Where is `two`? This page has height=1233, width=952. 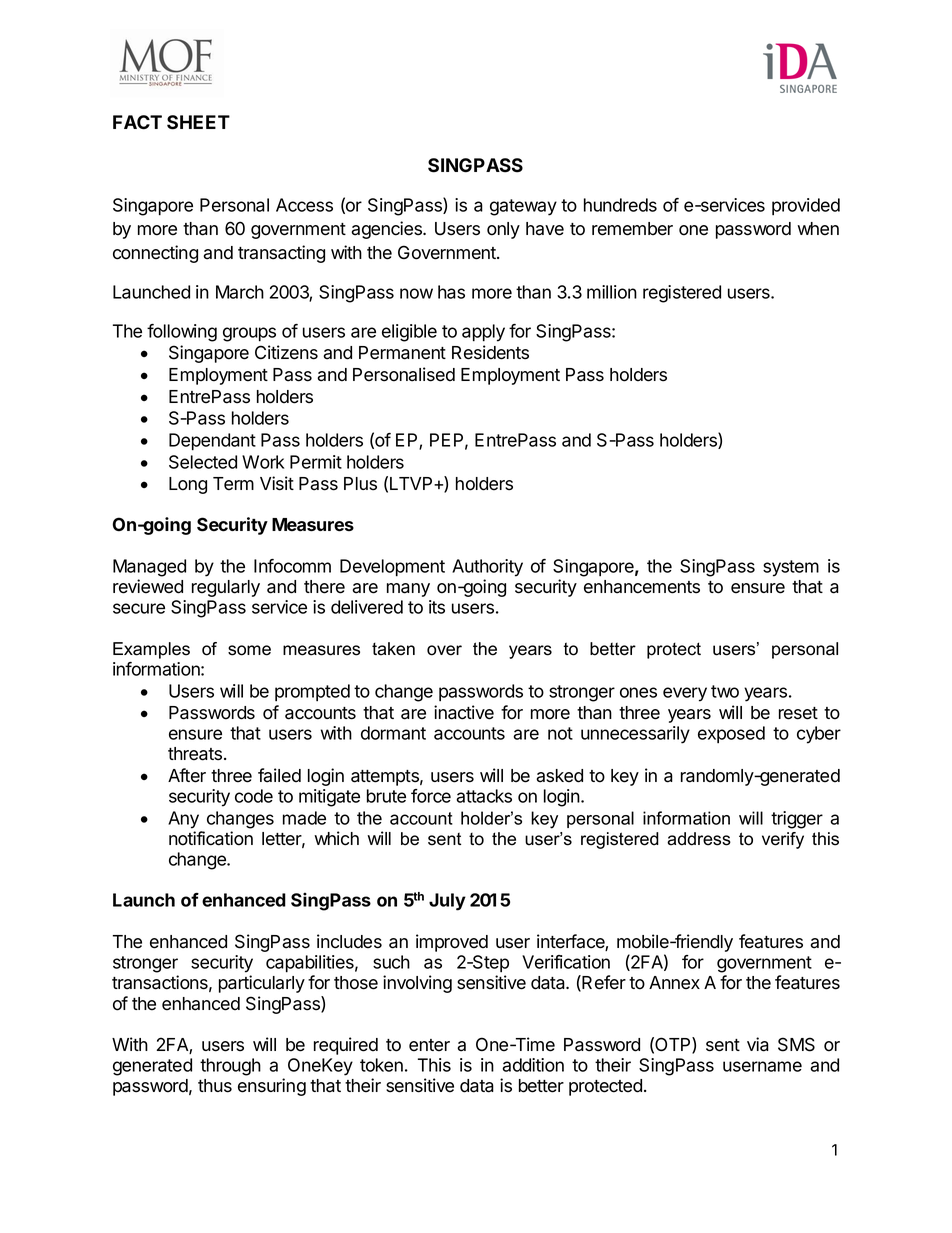
two is located at coordinates (725, 691).
